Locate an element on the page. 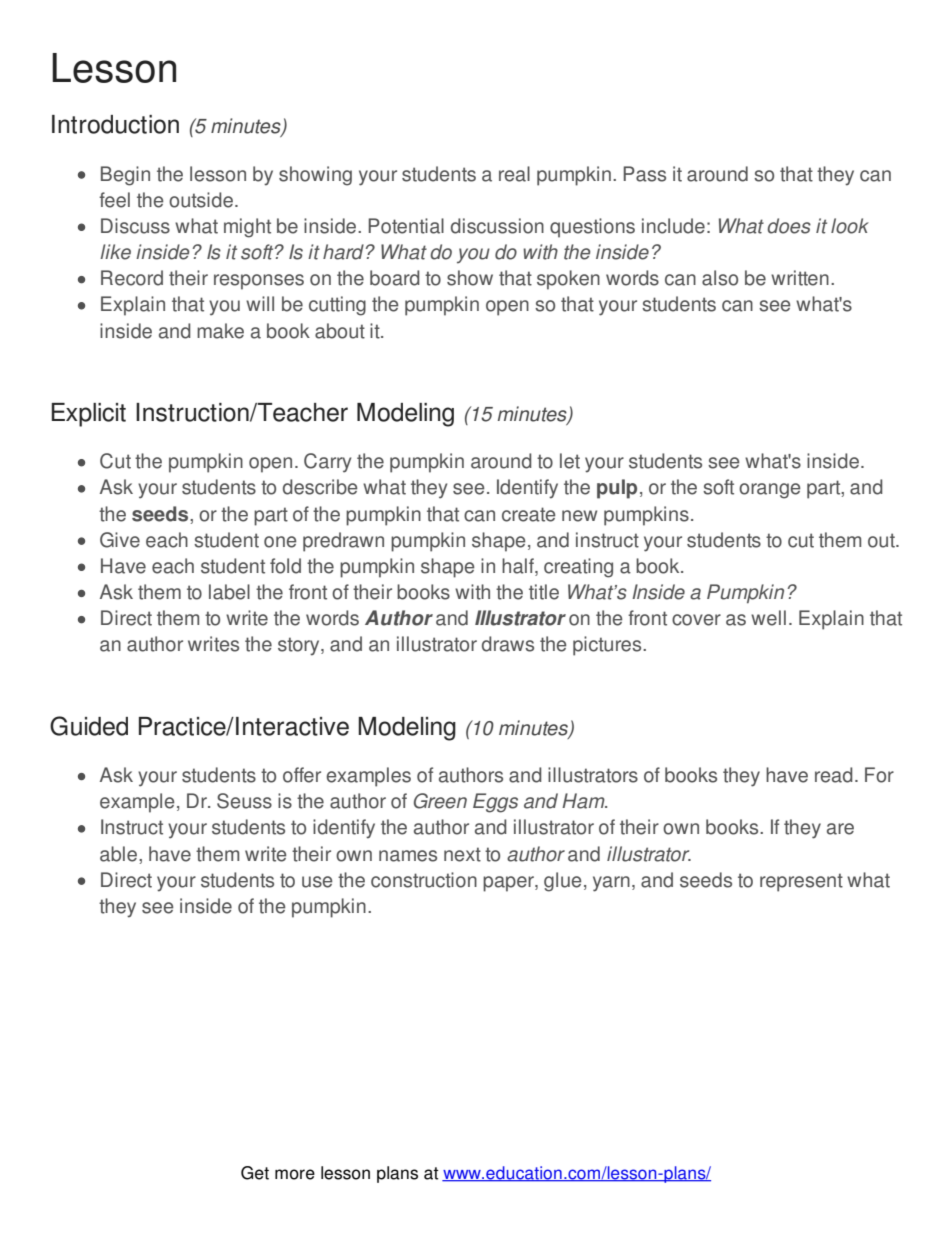 The height and width of the document is (1233, 952). Get is located at coordinates (255, 1173).
